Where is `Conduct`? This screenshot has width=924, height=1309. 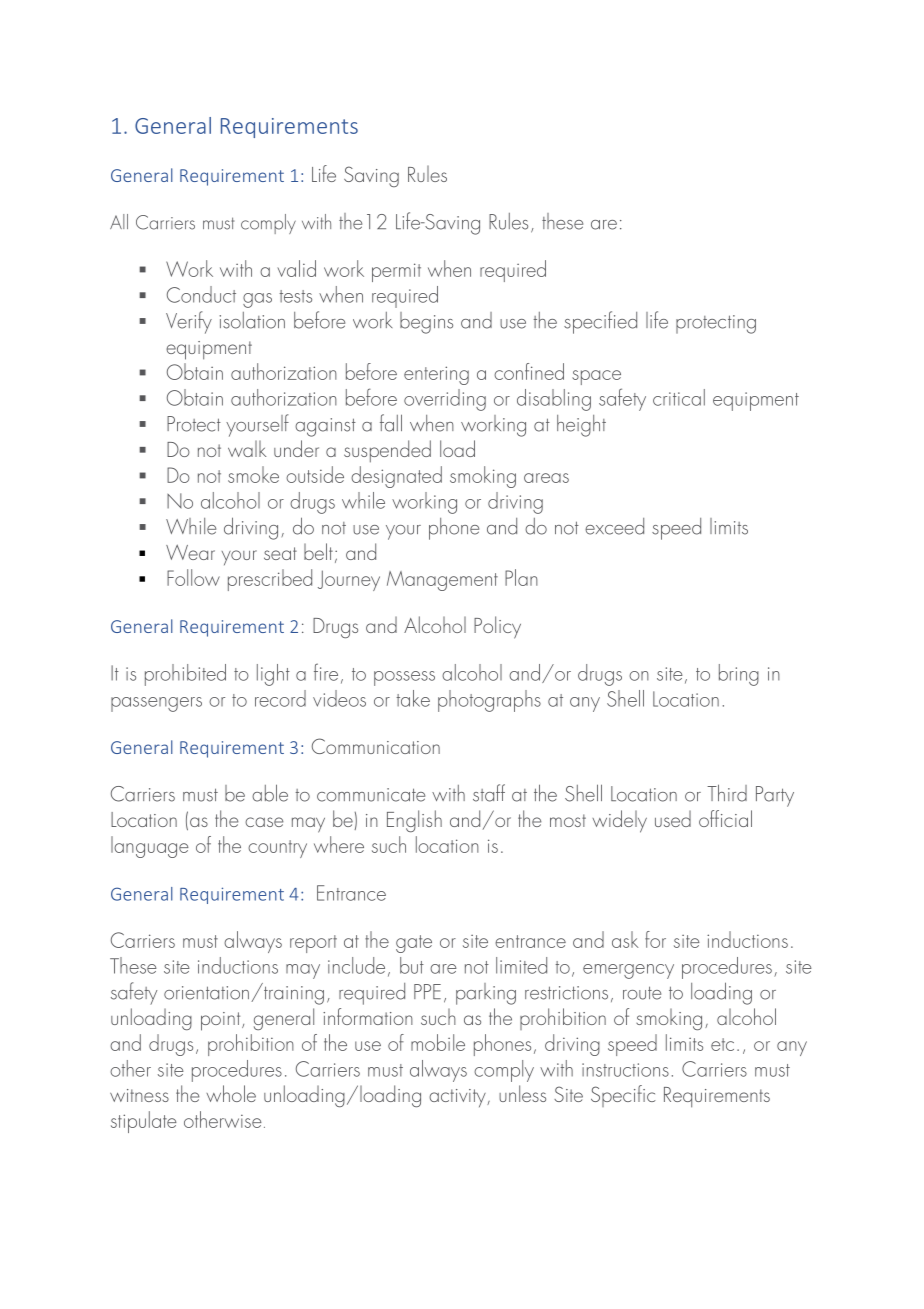 Conduct is located at coordinates (201, 294).
